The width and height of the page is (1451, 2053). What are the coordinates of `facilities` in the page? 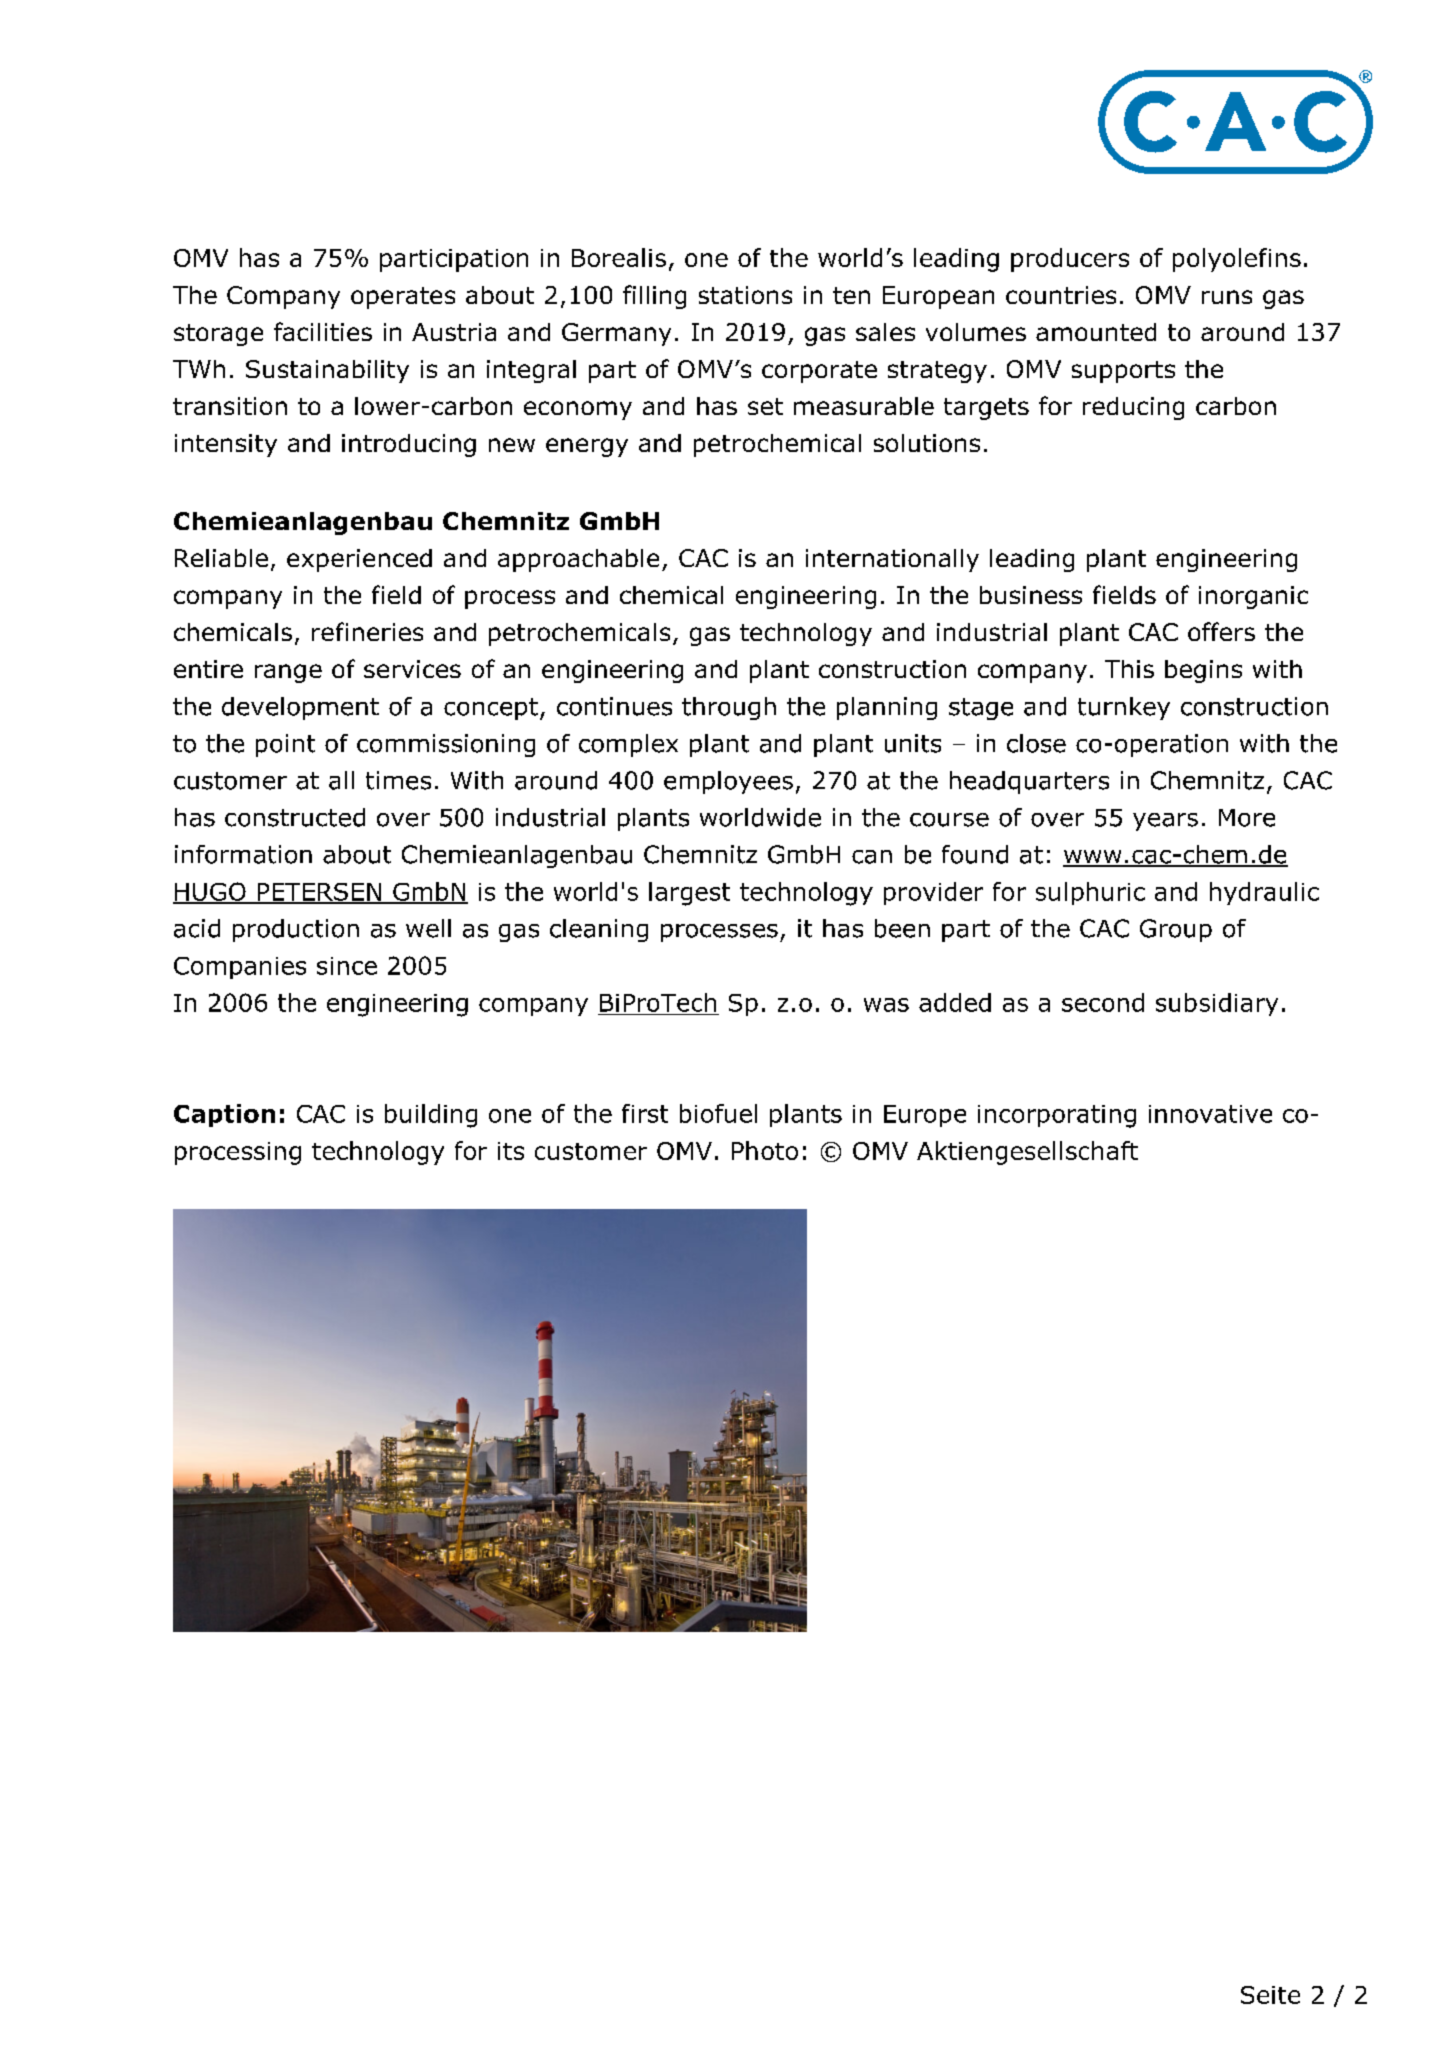 It's located at (323, 331).
